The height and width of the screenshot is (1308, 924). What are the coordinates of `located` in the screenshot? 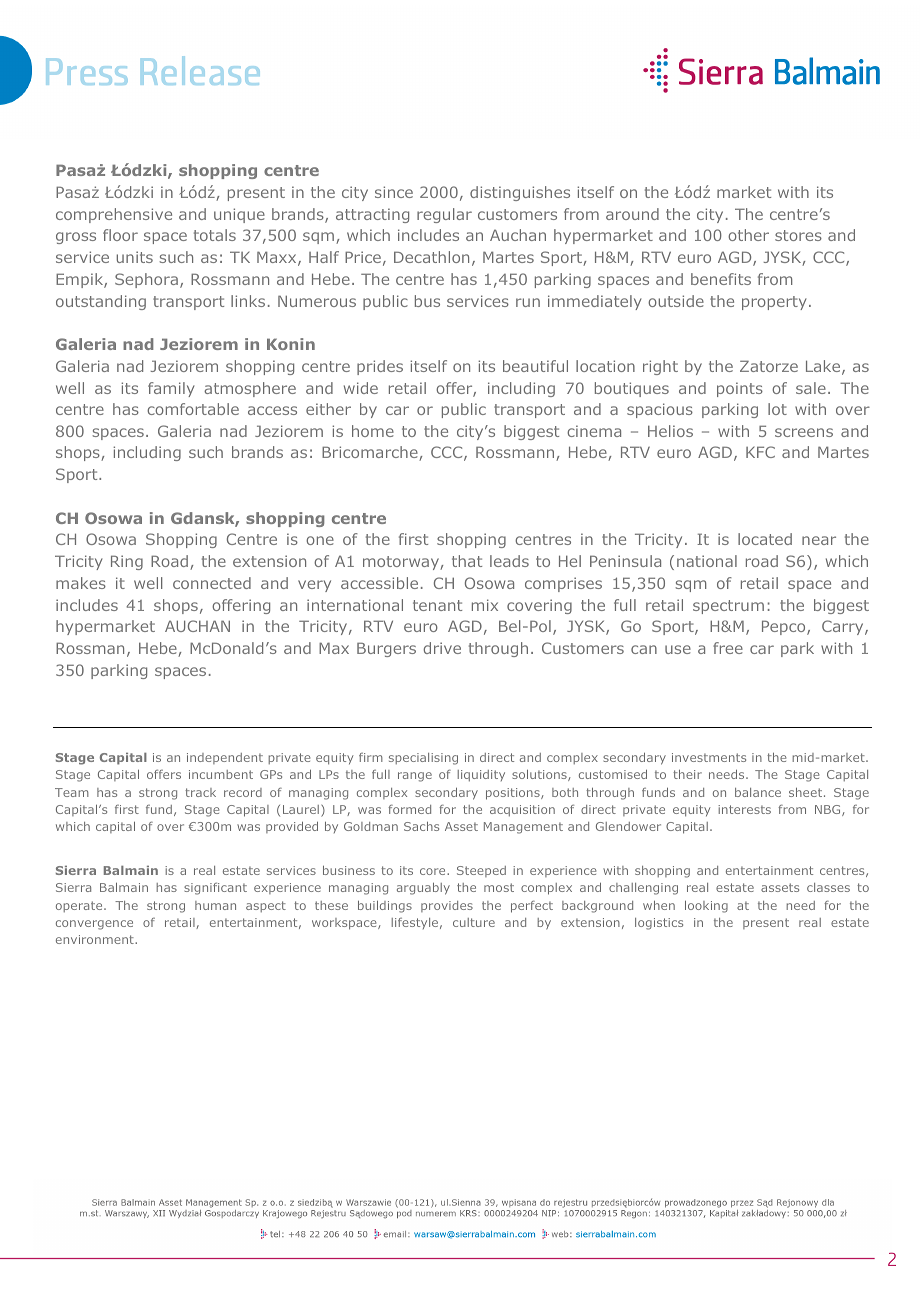 It's located at (765, 539).
